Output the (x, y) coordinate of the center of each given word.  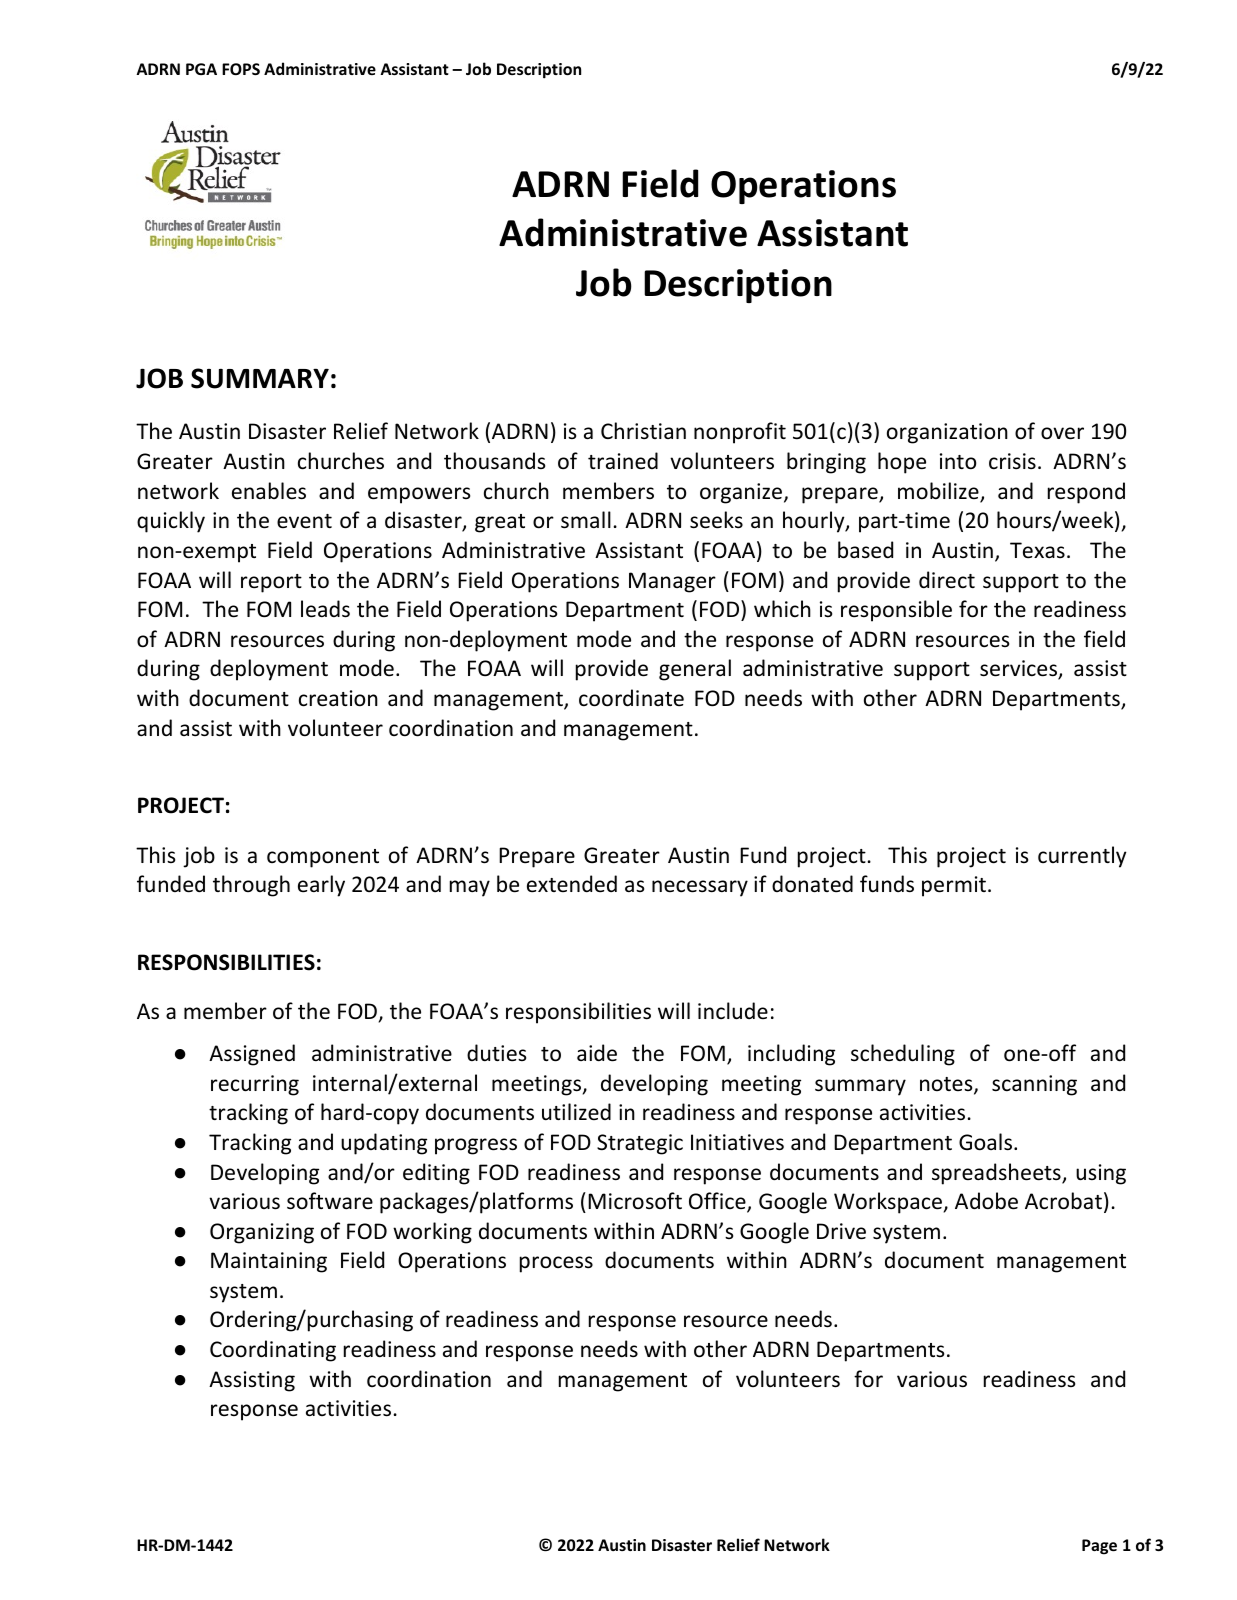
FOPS (241, 69)
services (1019, 670)
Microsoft (635, 1201)
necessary (700, 888)
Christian (643, 430)
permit (954, 886)
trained (623, 460)
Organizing (262, 1233)
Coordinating (273, 1351)
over (1062, 433)
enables (269, 491)
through (251, 886)
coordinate (631, 698)
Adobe (986, 1201)
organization (947, 433)
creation (338, 698)
